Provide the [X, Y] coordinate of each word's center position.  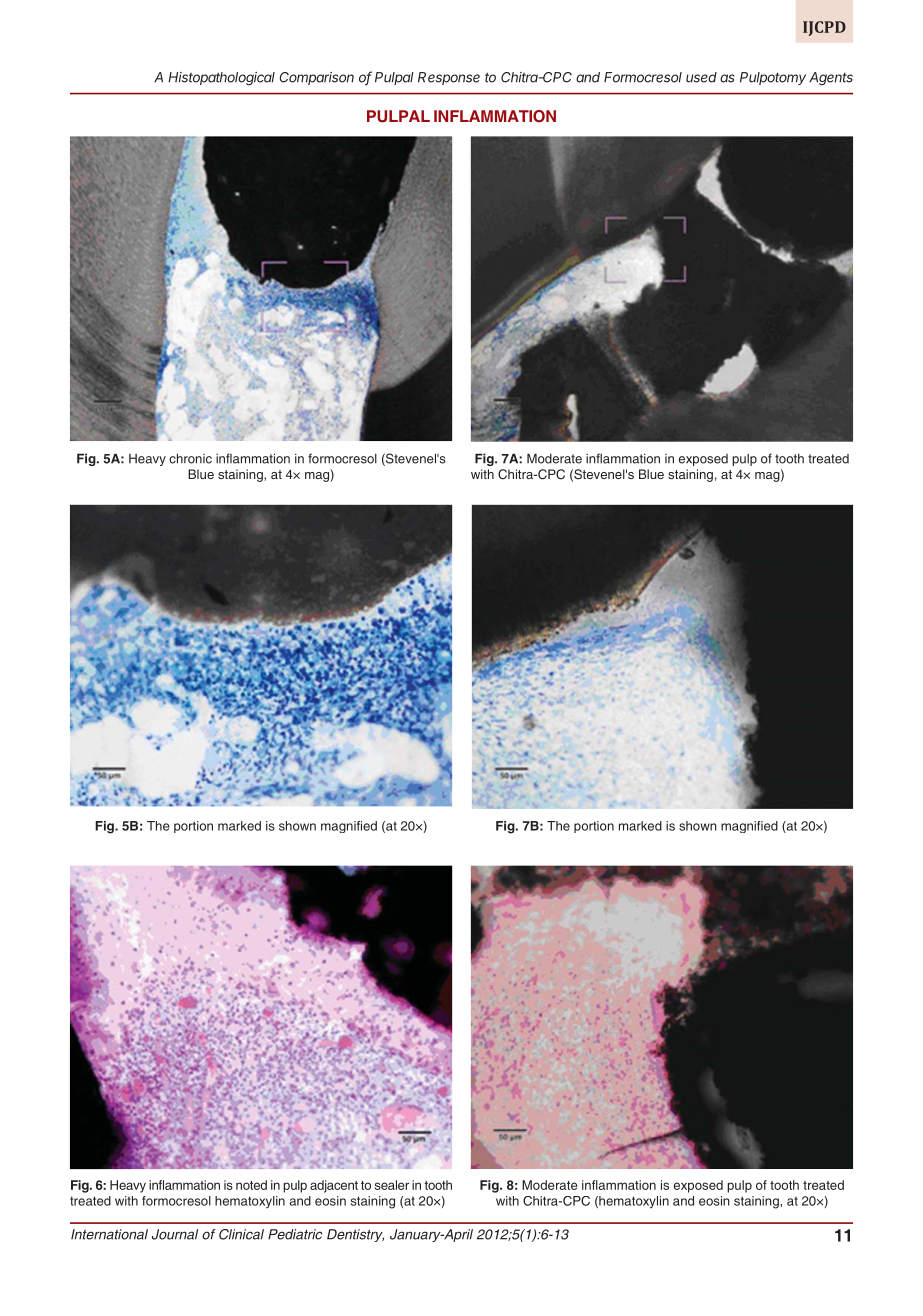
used [701, 77]
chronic [190, 458]
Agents [831, 79]
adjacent [334, 1186]
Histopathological [221, 79]
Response [449, 78]
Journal [175, 1234]
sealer [392, 1185]
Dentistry [355, 1235]
